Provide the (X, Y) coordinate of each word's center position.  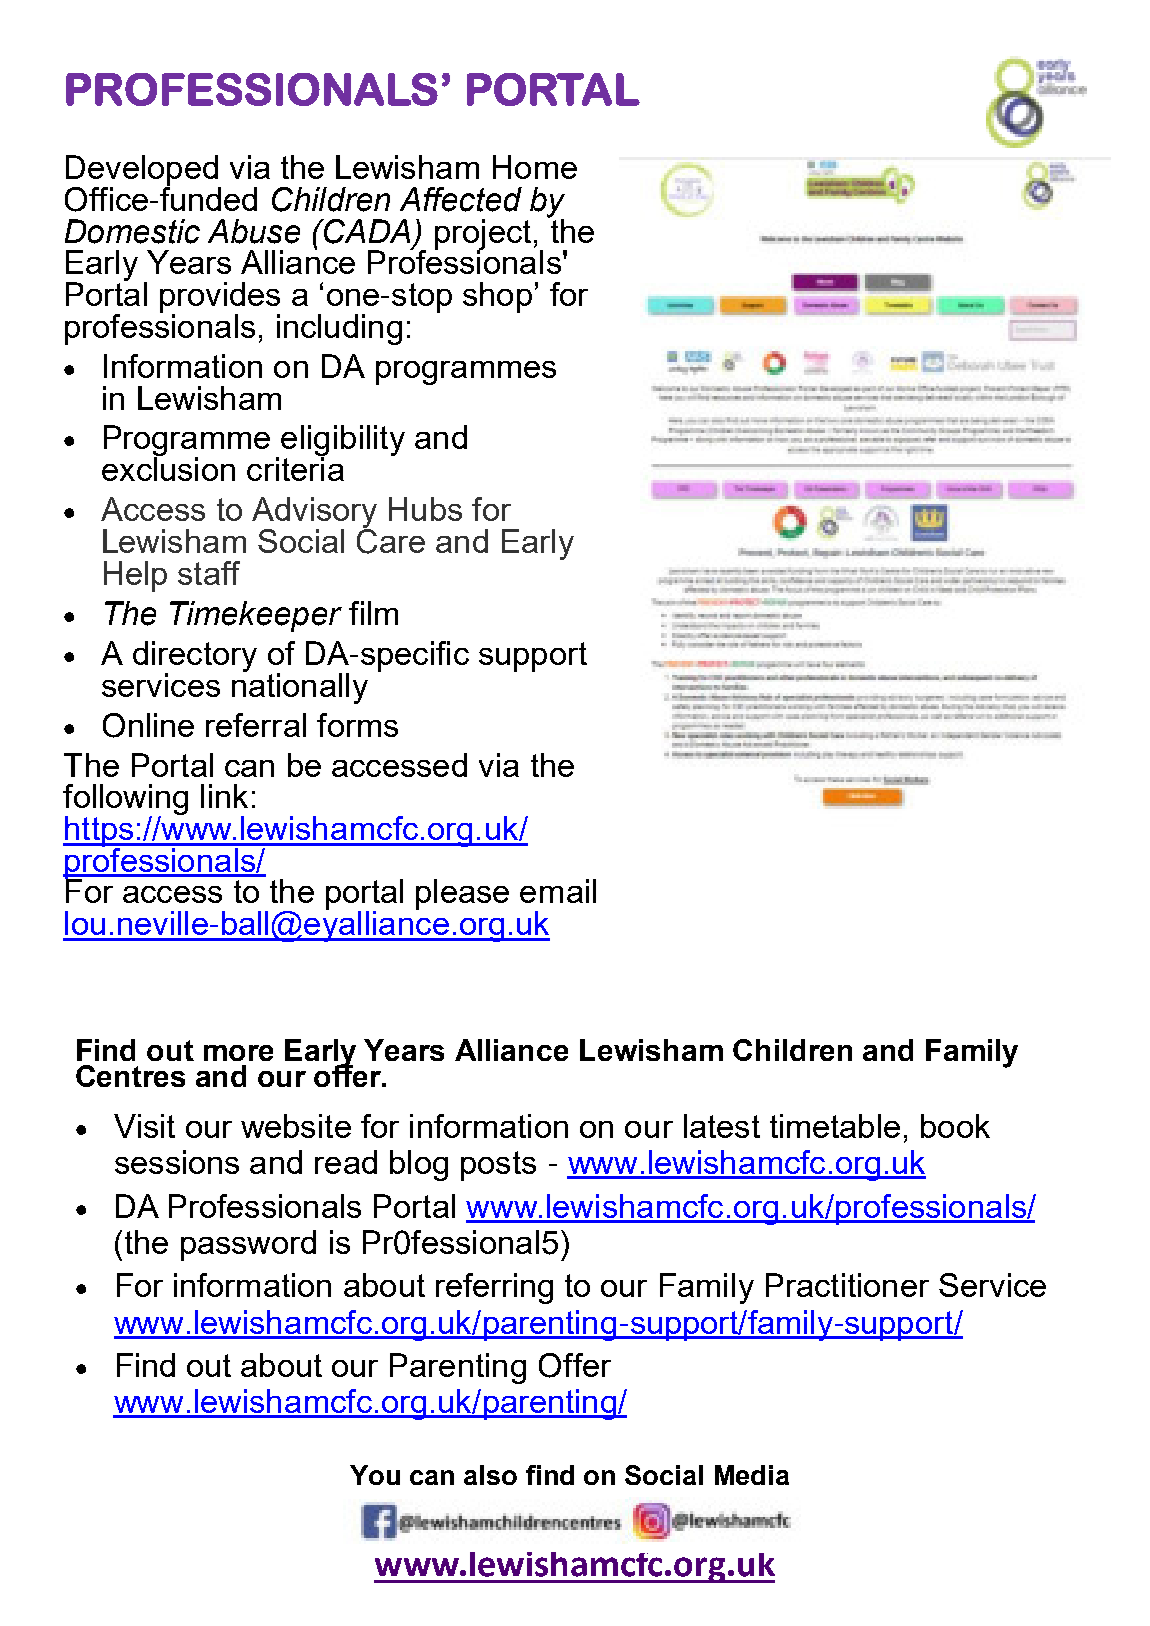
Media (752, 1475)
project (483, 235)
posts (498, 1166)
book (955, 1126)
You (375, 1475)
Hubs (425, 509)
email (558, 891)
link (224, 796)
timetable (835, 1126)
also (490, 1475)
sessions (177, 1162)
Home (535, 167)
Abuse (254, 231)
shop (497, 297)
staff (209, 573)
